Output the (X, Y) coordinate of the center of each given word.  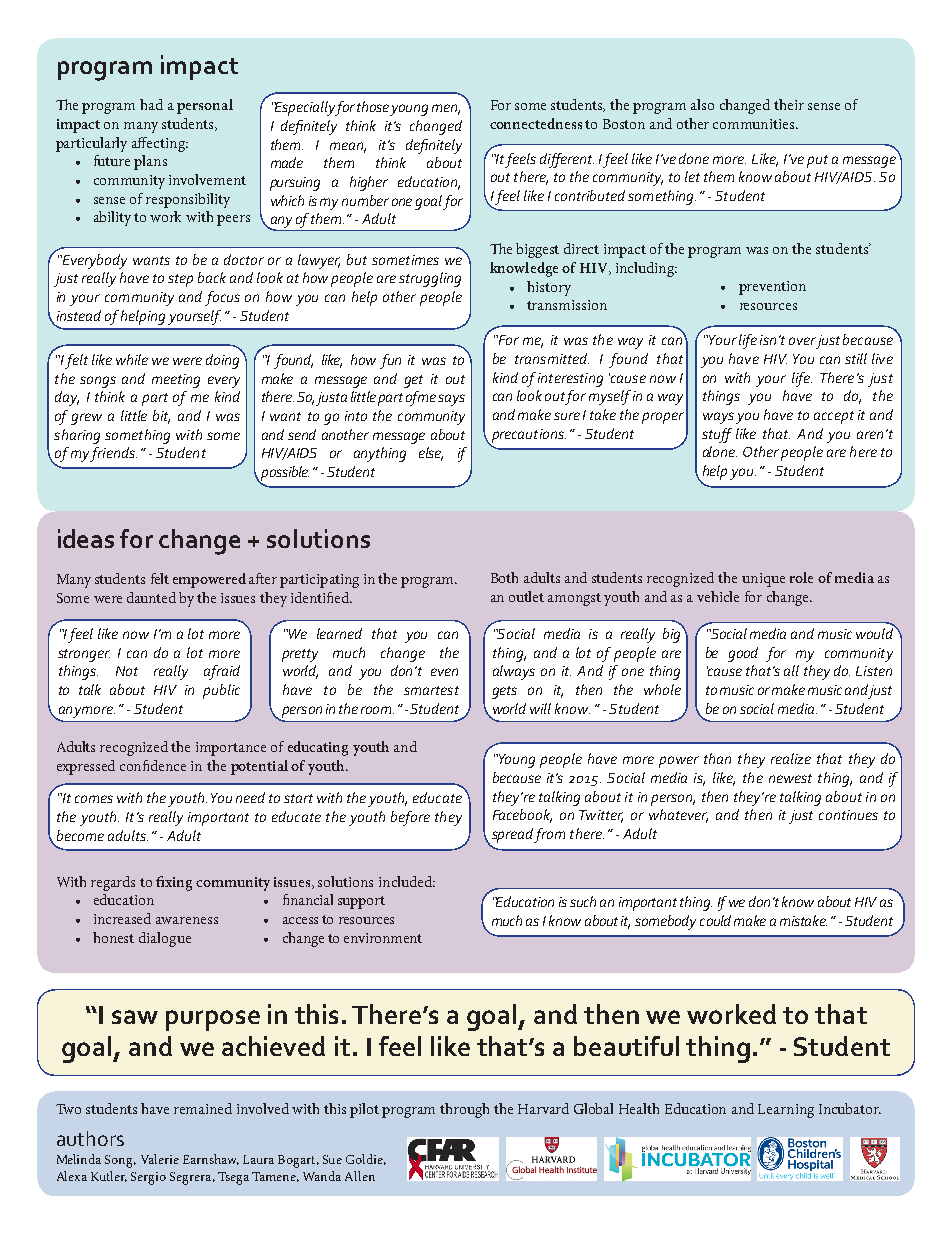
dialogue (165, 939)
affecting (160, 144)
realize (791, 758)
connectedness (536, 123)
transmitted (552, 358)
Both (504, 577)
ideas (86, 538)
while (132, 359)
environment (383, 938)
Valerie (160, 1159)
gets (504, 692)
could (715, 920)
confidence (153, 765)
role (801, 577)
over (802, 341)
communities (755, 124)
